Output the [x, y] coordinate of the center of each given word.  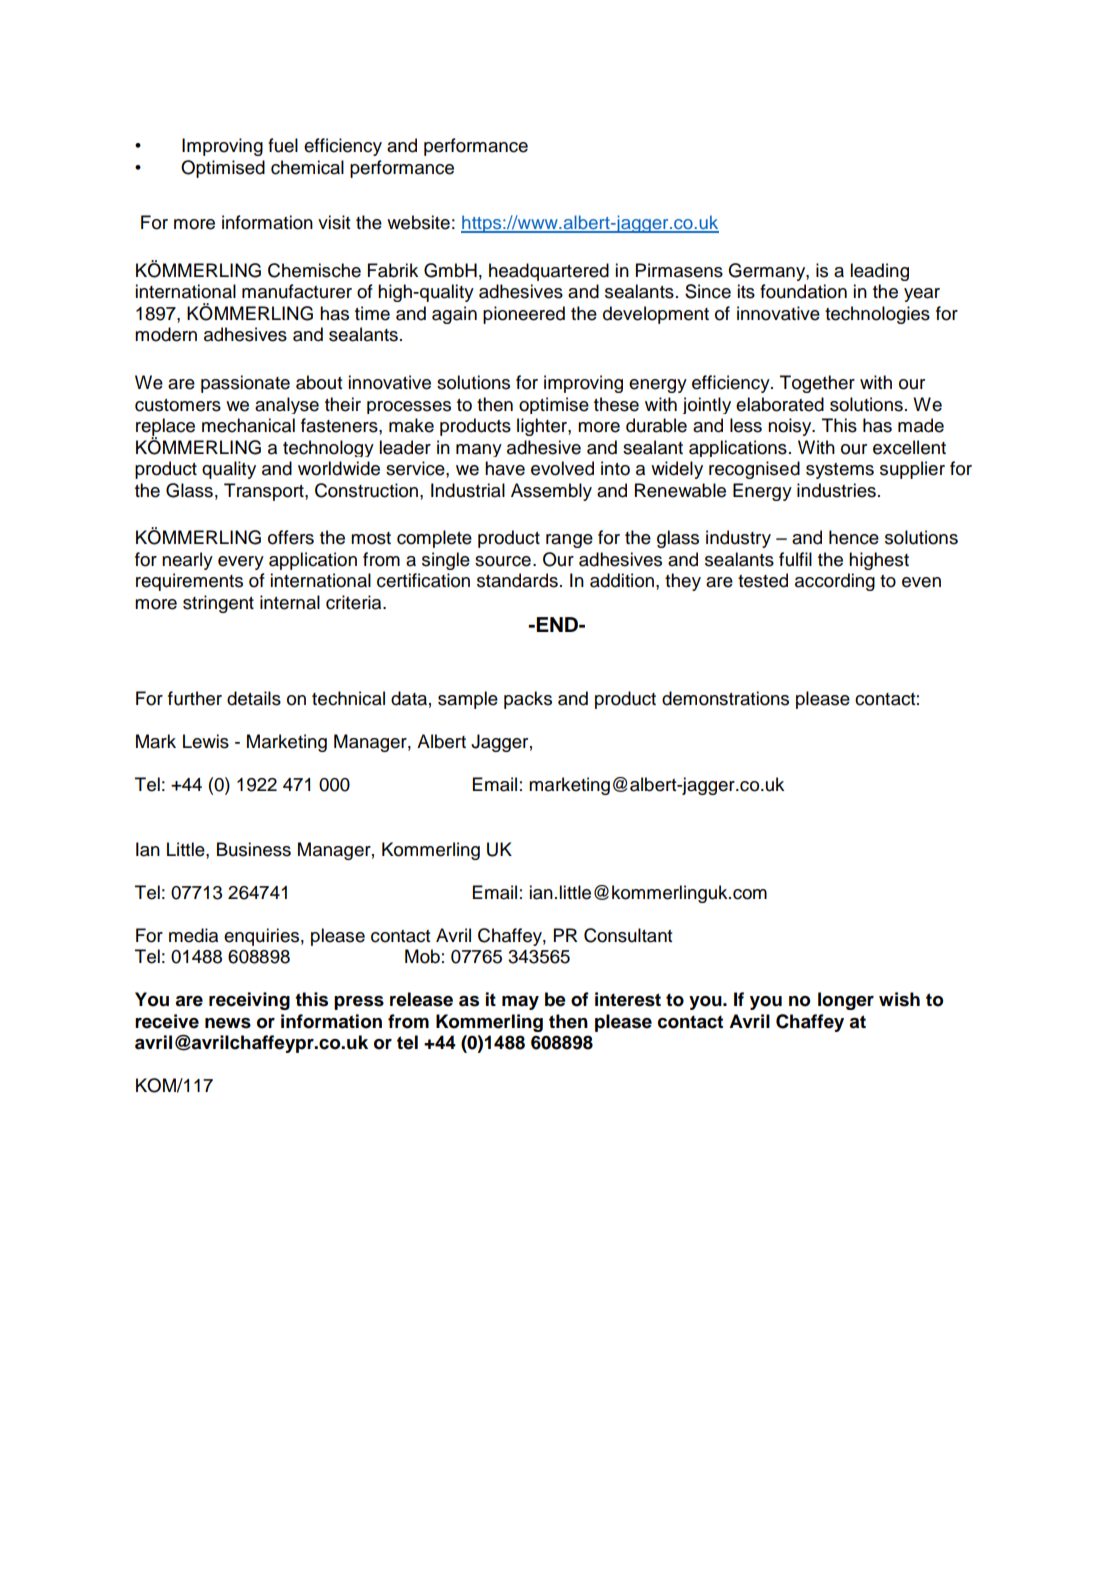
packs [528, 700]
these [616, 404]
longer [846, 1001]
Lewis [206, 741]
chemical [307, 167]
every [241, 563]
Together [817, 384]
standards [517, 580]
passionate [245, 384]
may [520, 1003]
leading [879, 272]
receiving [249, 1001]
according [835, 582]
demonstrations [725, 698]
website [418, 222]
